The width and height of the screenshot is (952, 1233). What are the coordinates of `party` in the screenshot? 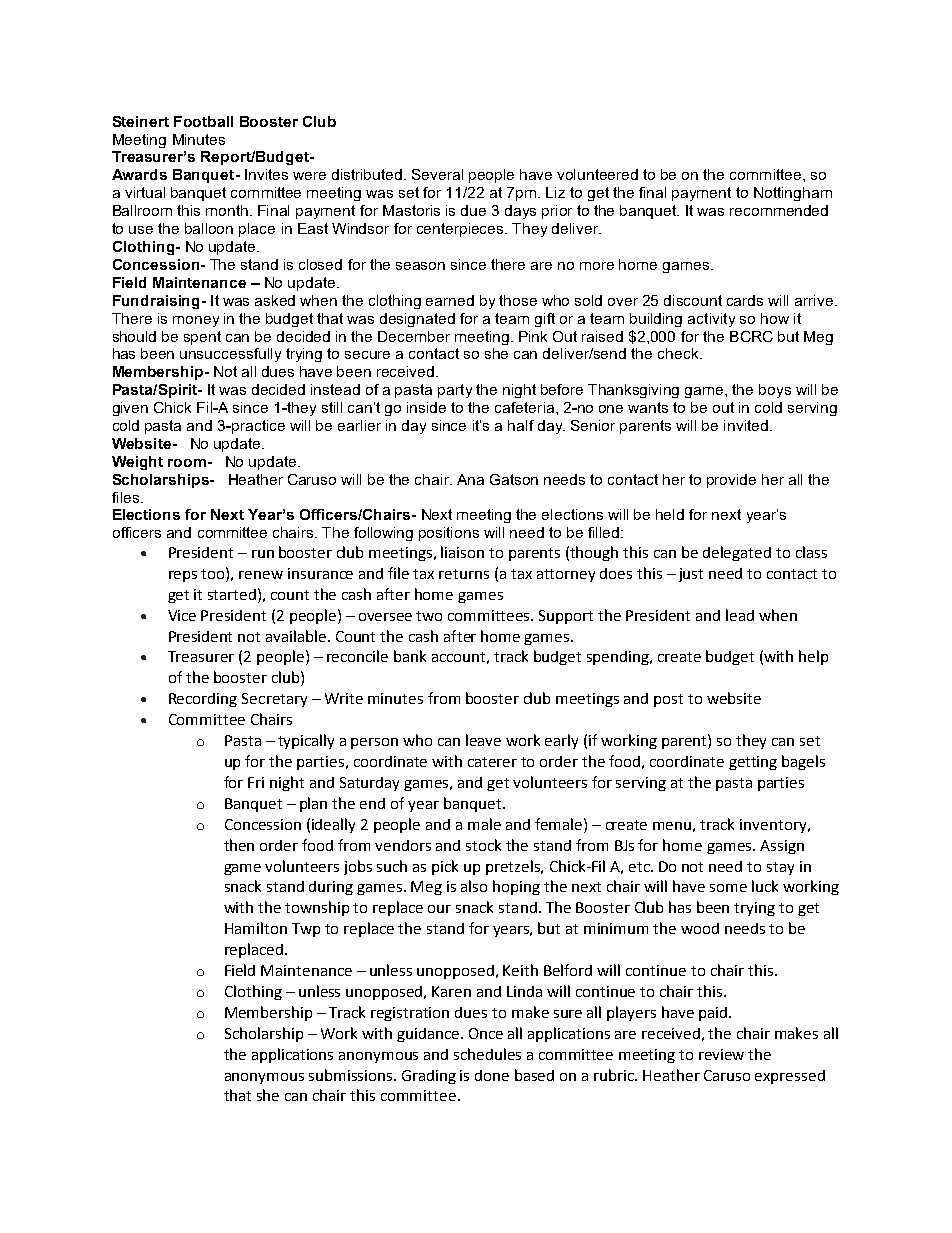 It's located at (455, 391).
